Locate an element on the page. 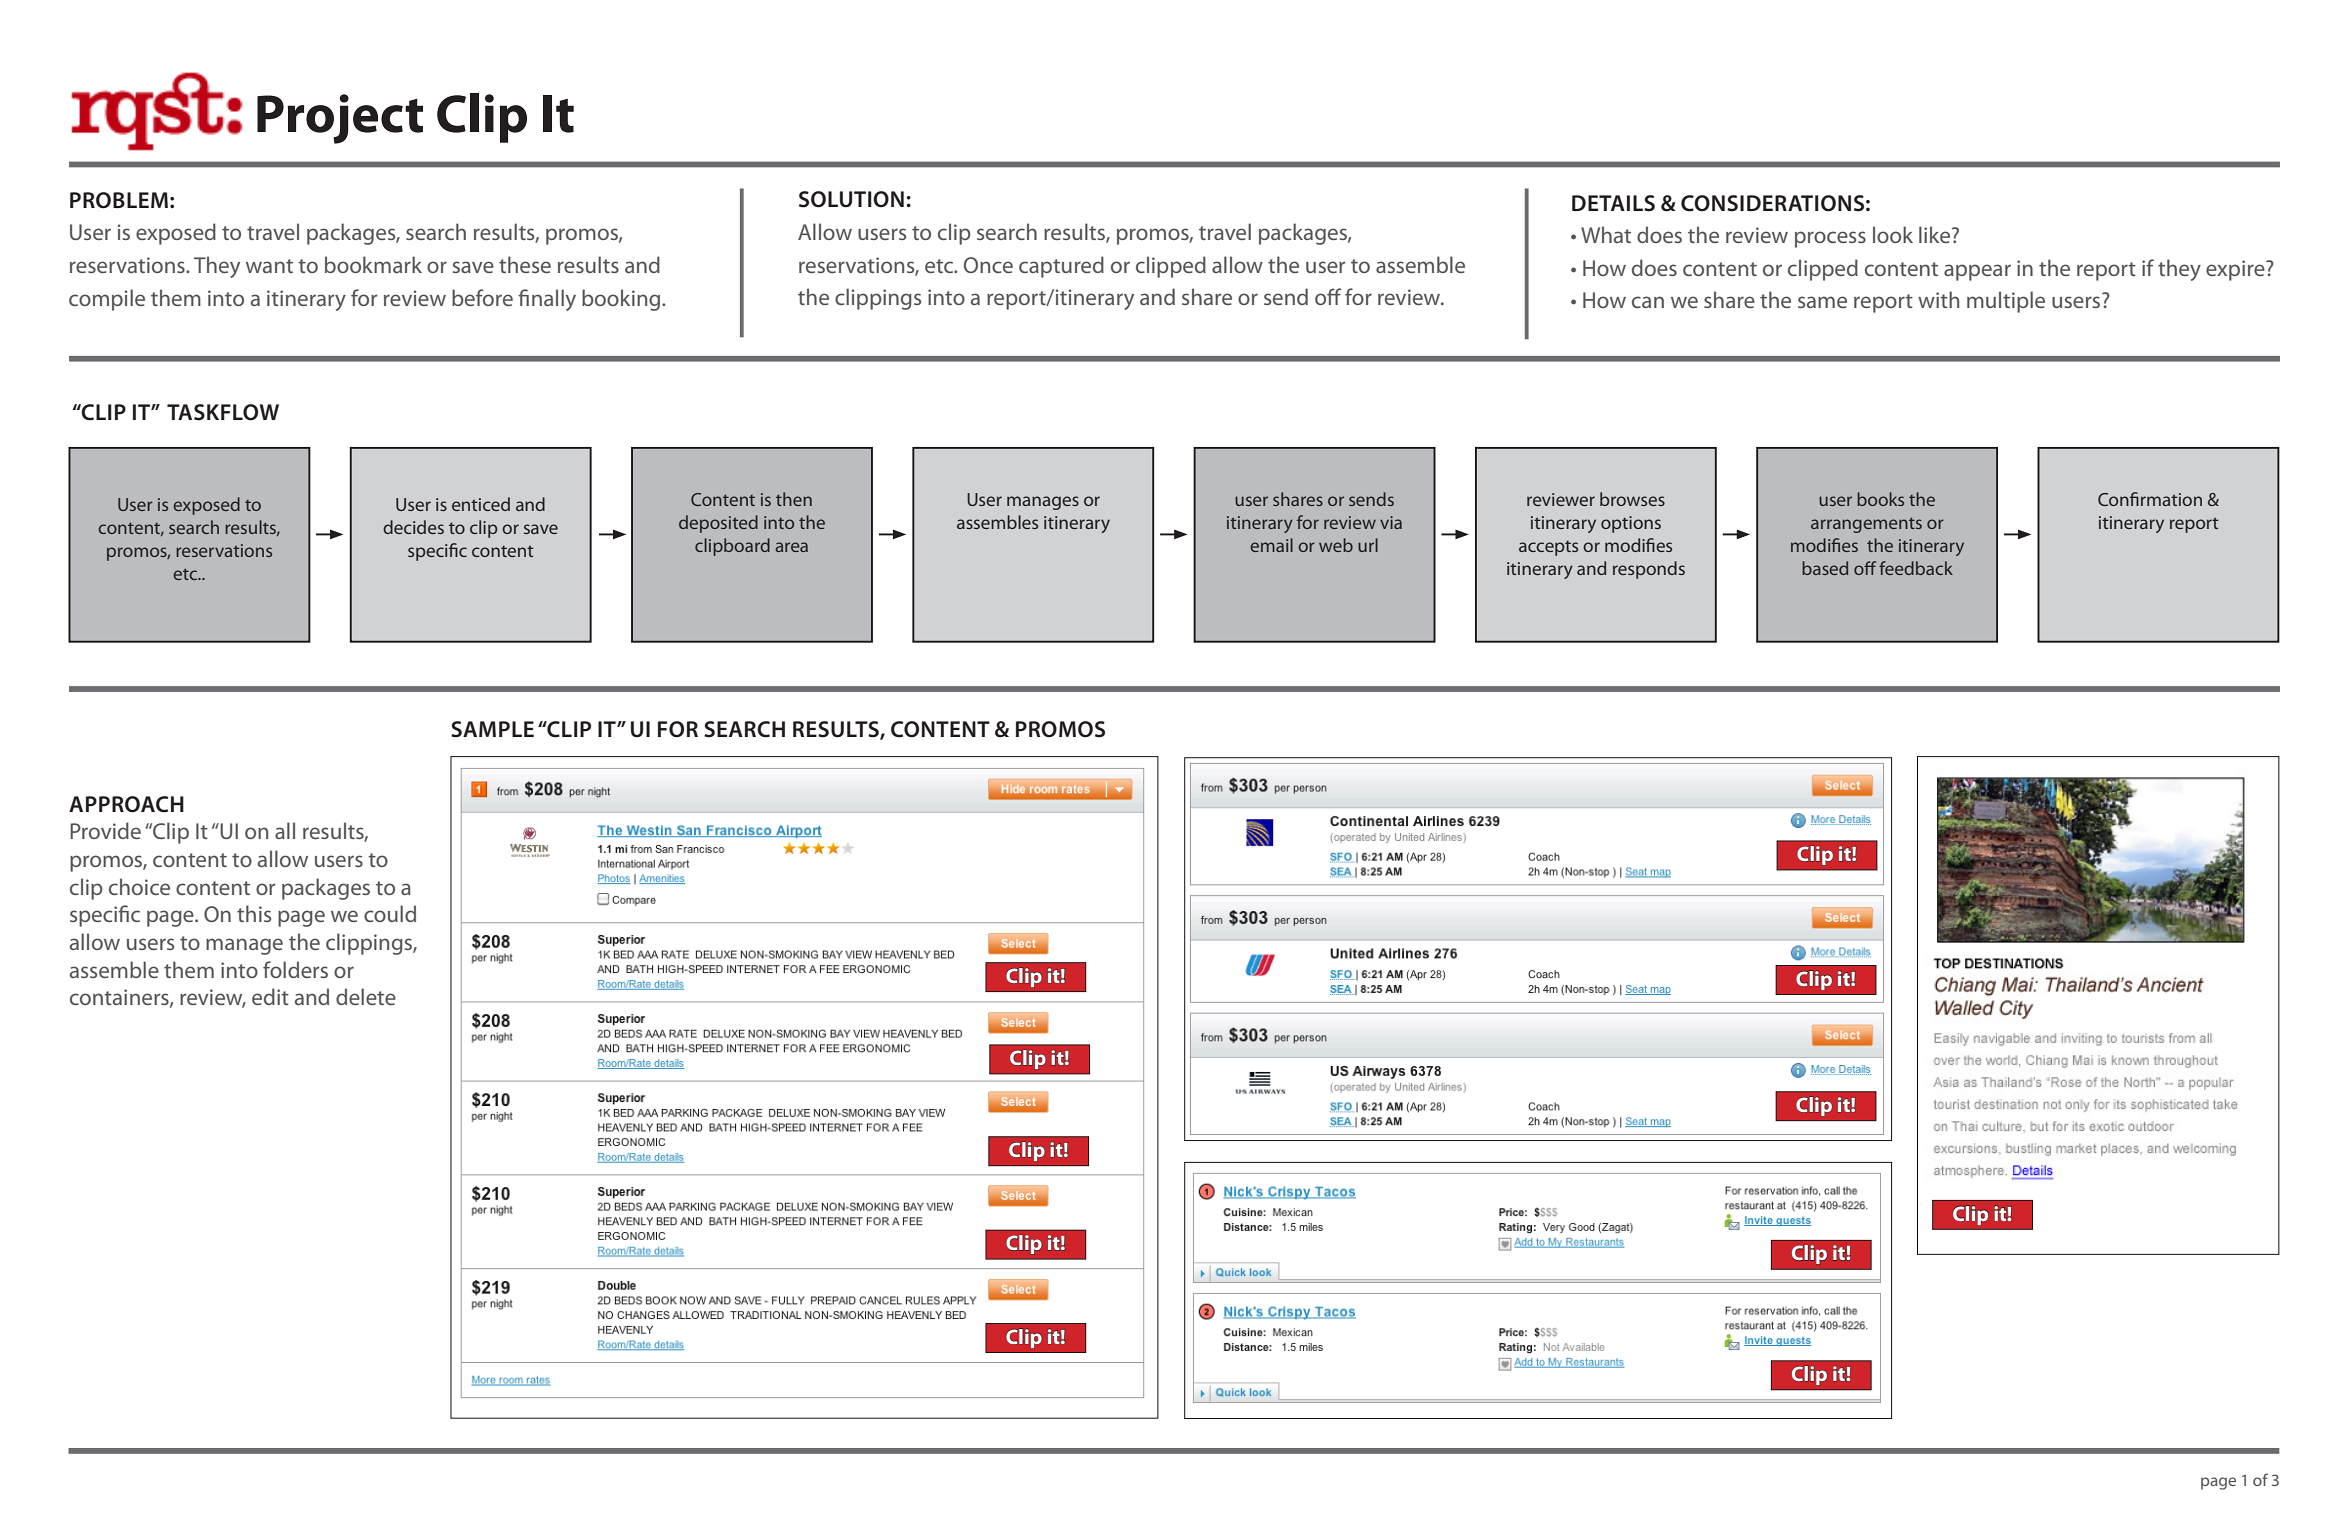  folders is located at coordinates (295, 969).
